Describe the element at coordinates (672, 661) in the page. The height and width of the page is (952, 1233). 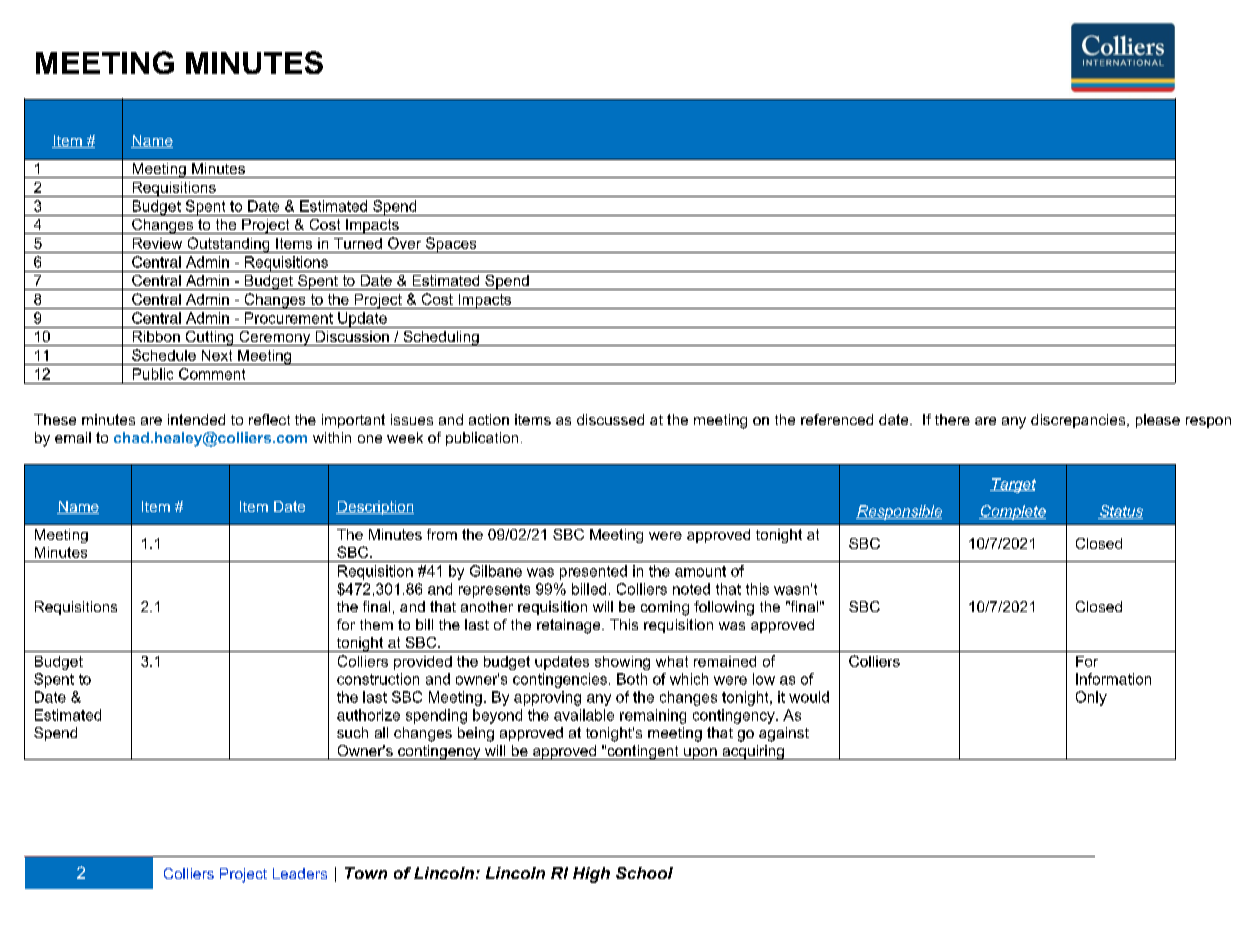
I see `what` at that location.
